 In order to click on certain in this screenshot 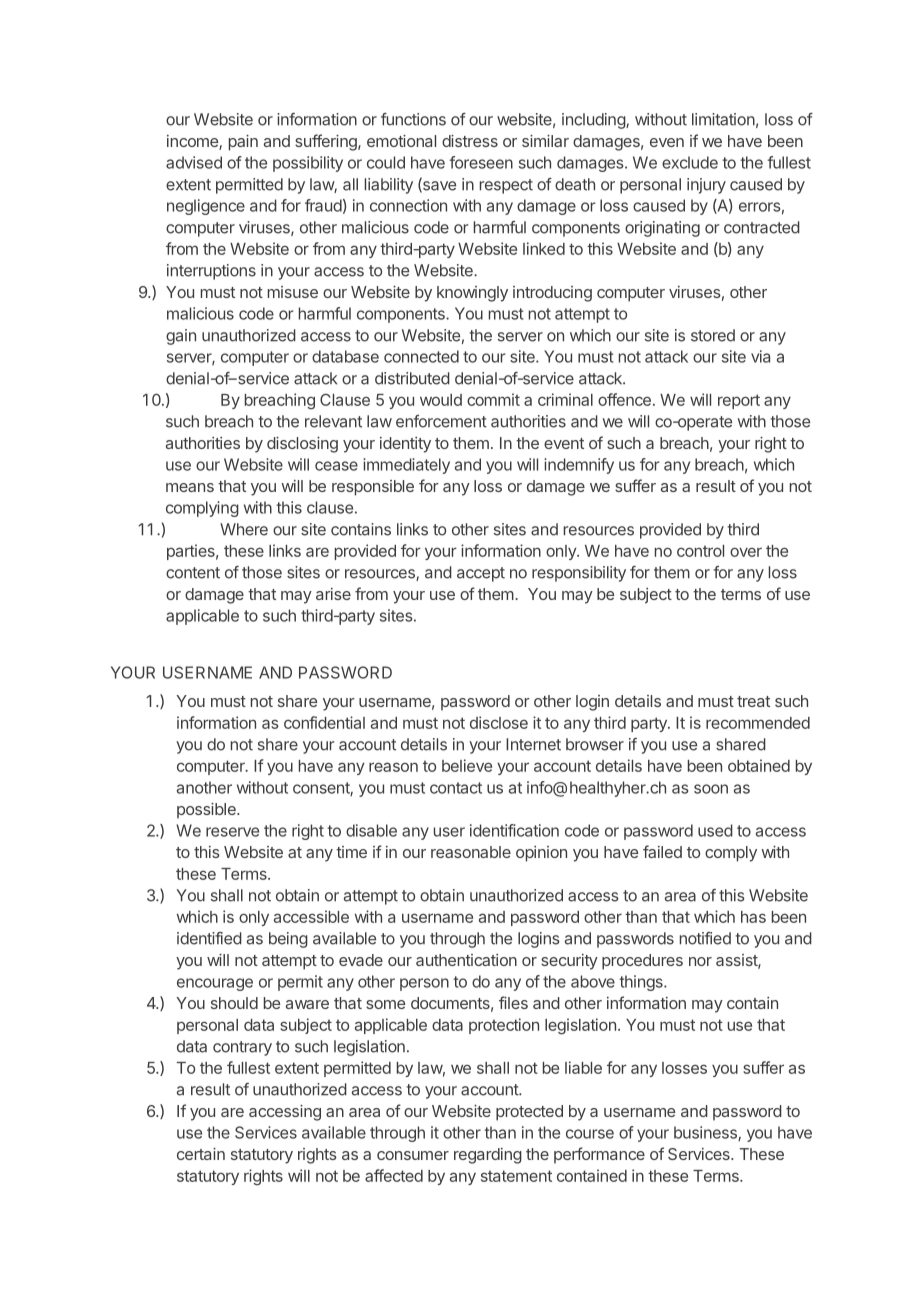, I will do `click(201, 1154)`.
